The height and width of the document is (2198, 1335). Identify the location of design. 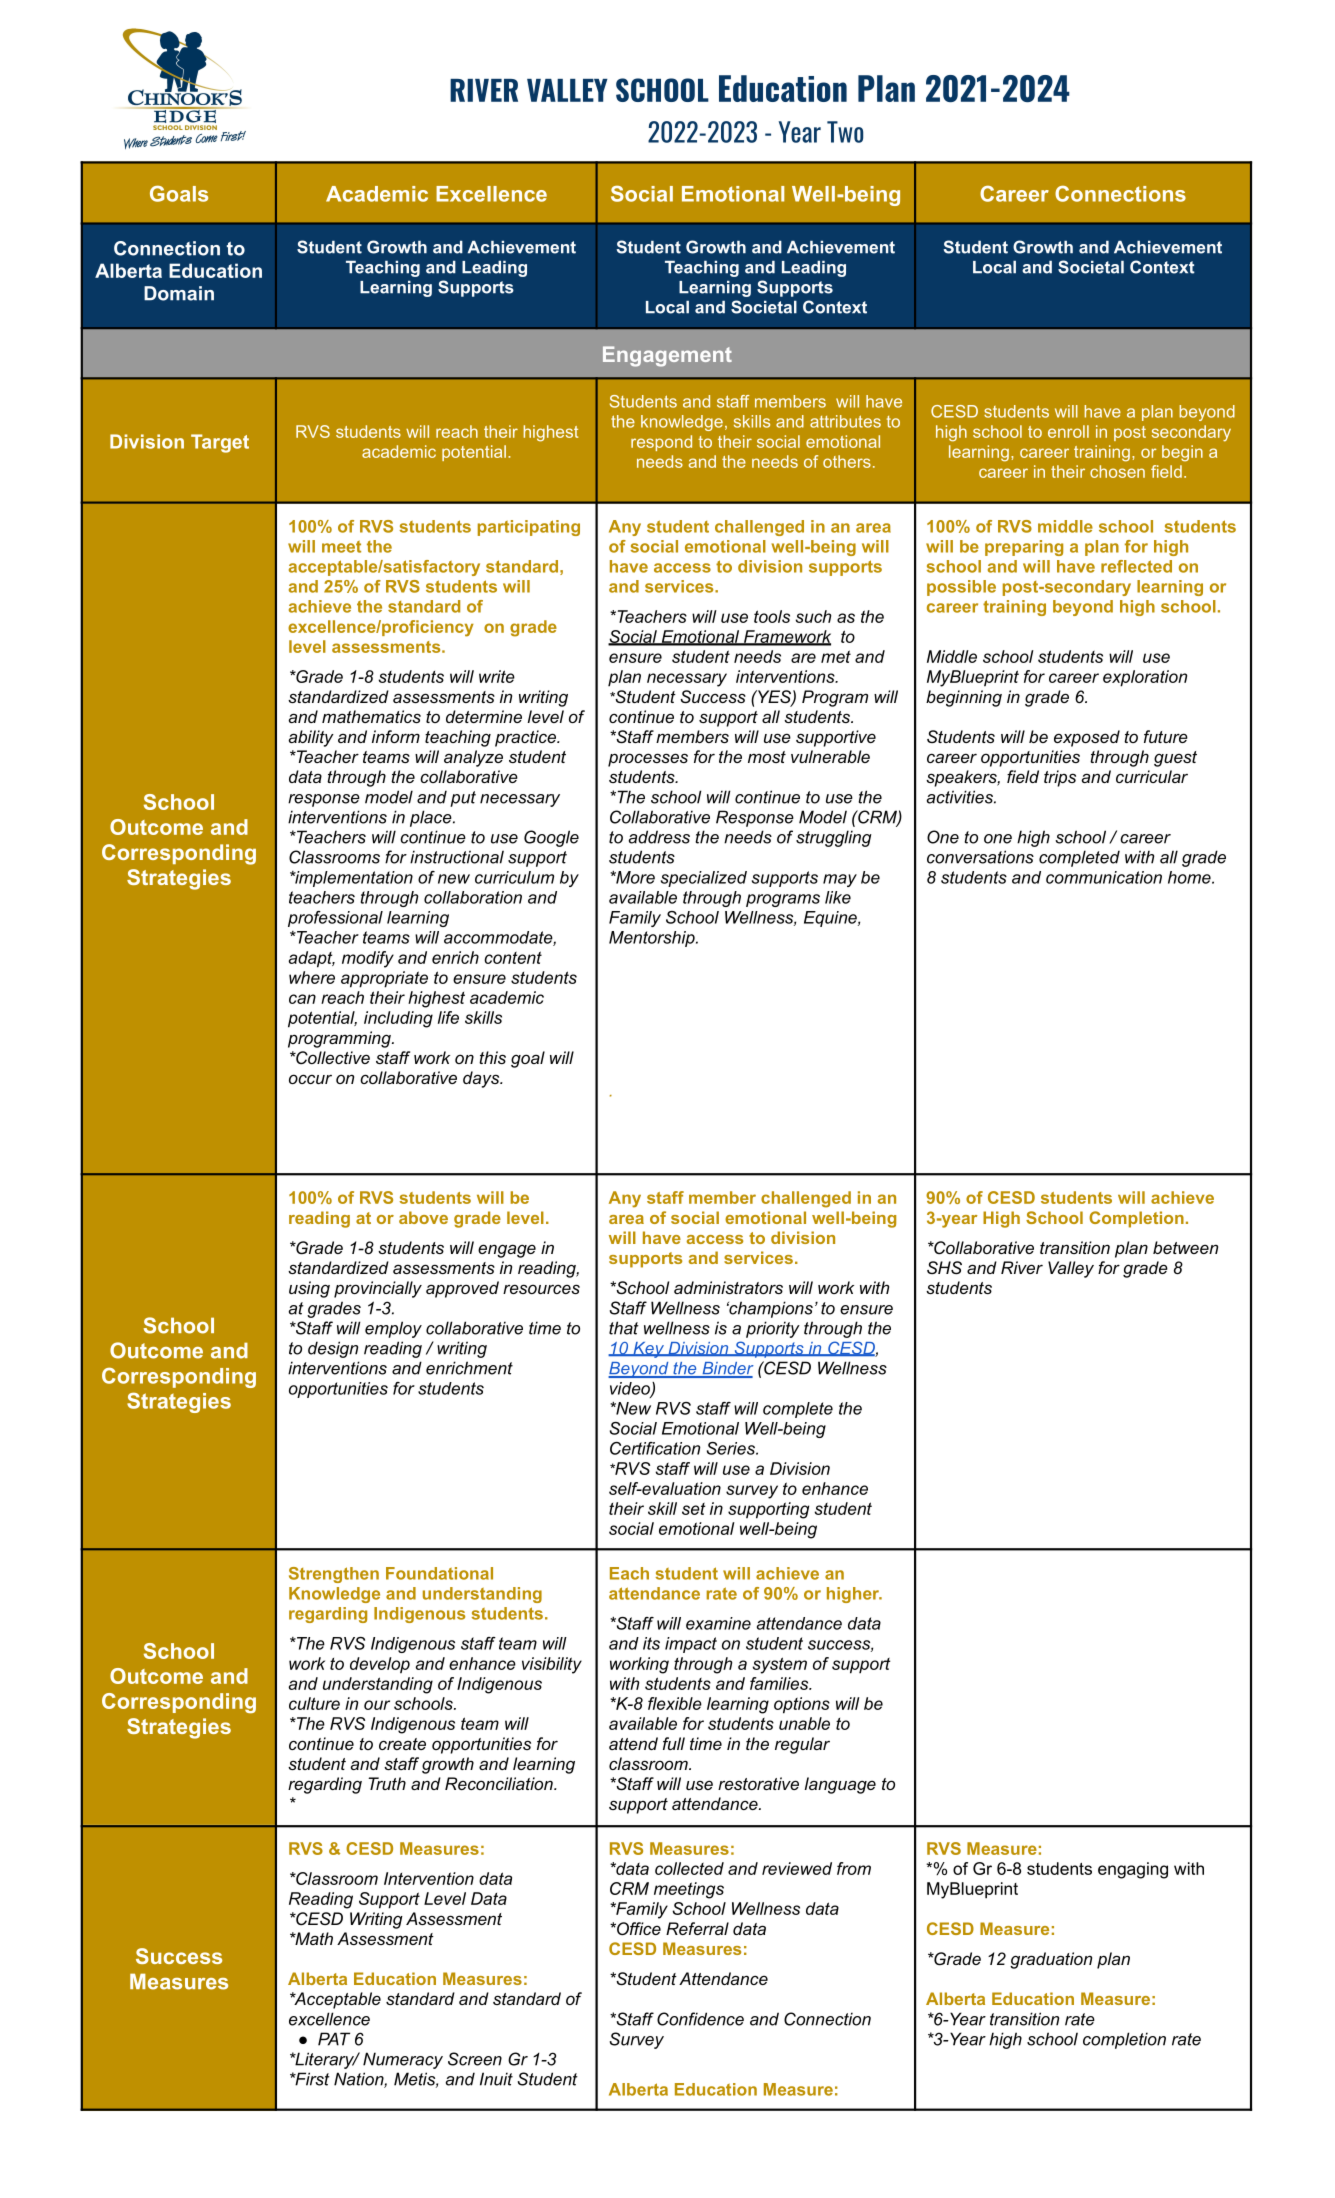
(333, 1349).
